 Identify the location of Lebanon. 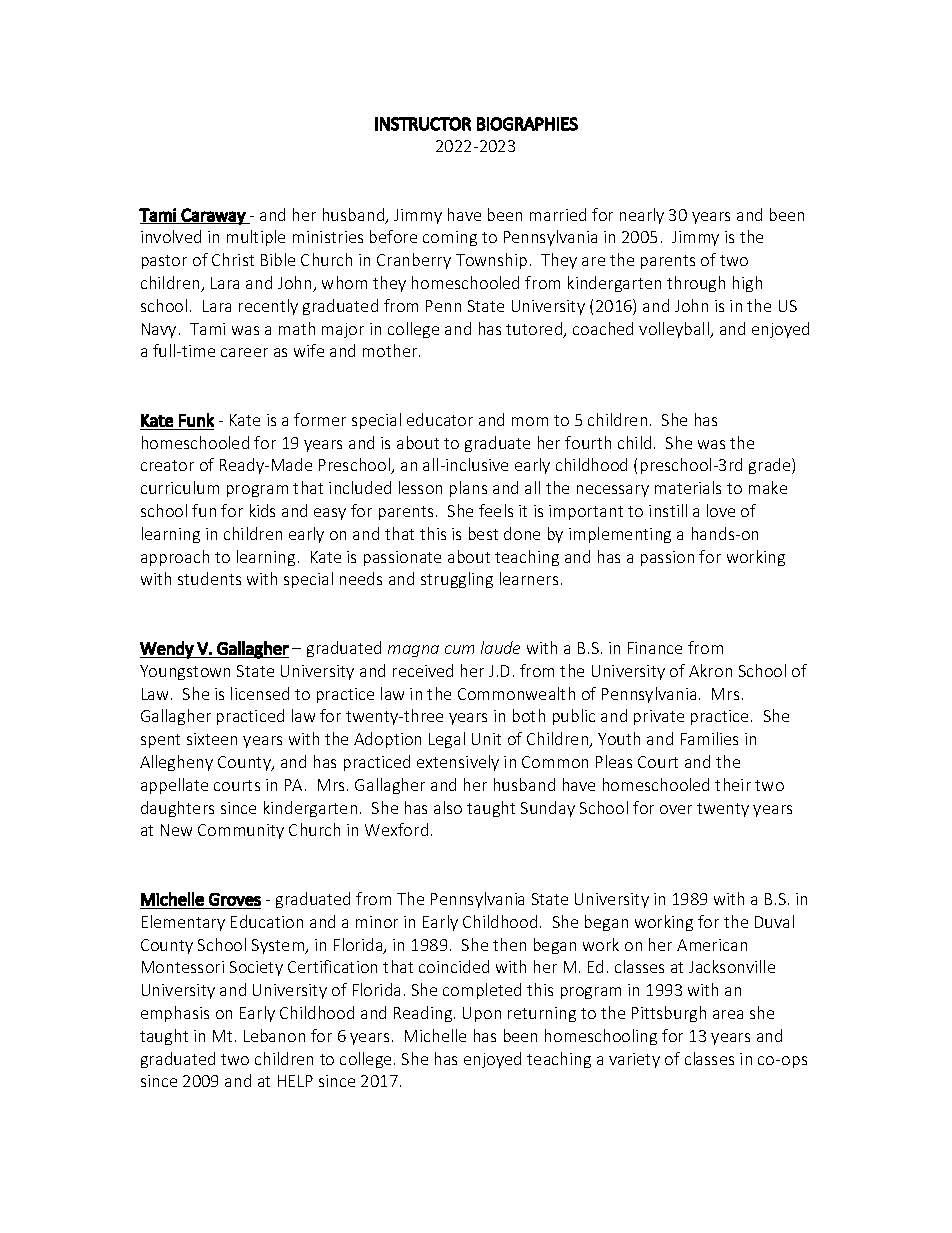
(274, 1035).
